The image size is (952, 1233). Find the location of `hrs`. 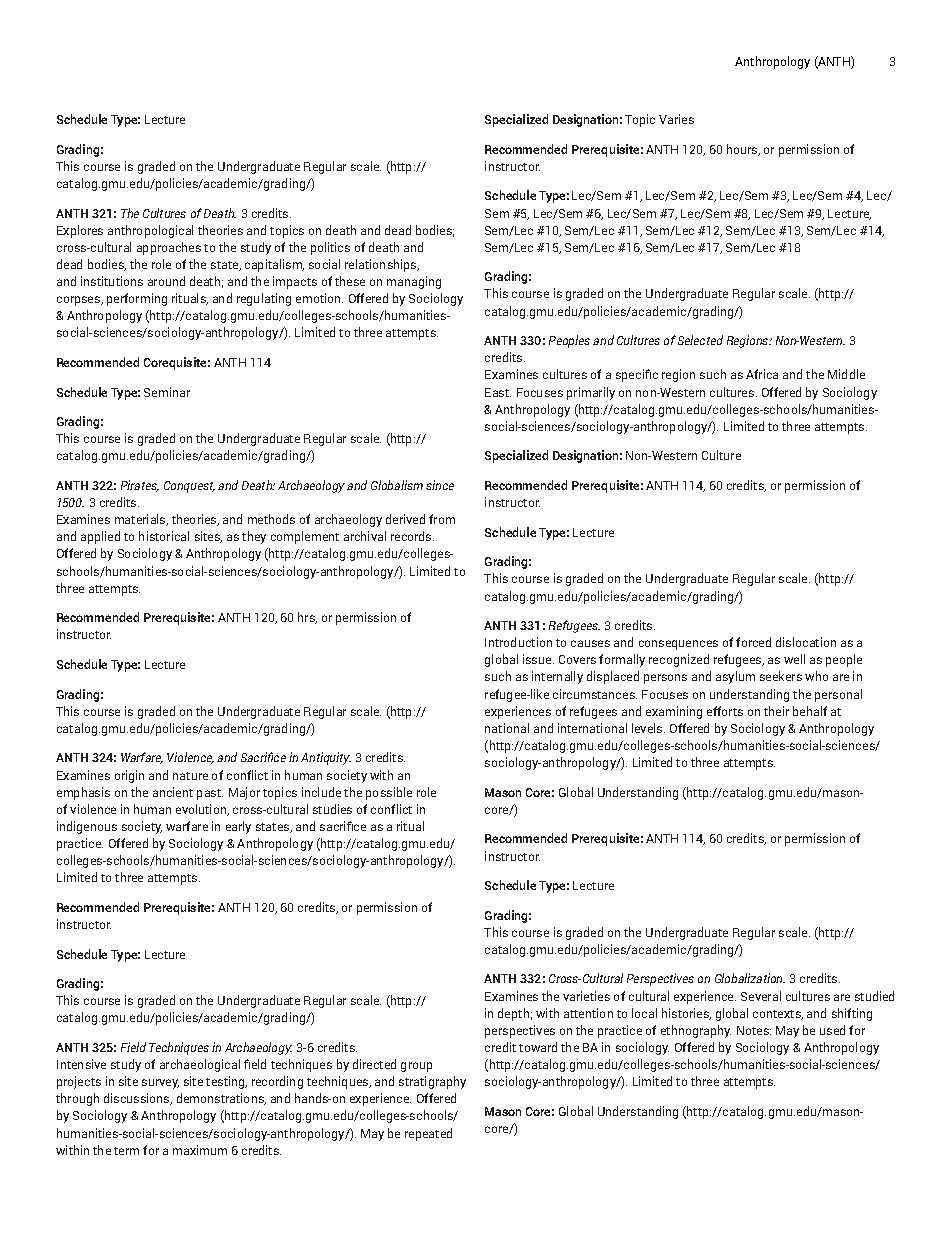

hrs is located at coordinates (307, 618).
